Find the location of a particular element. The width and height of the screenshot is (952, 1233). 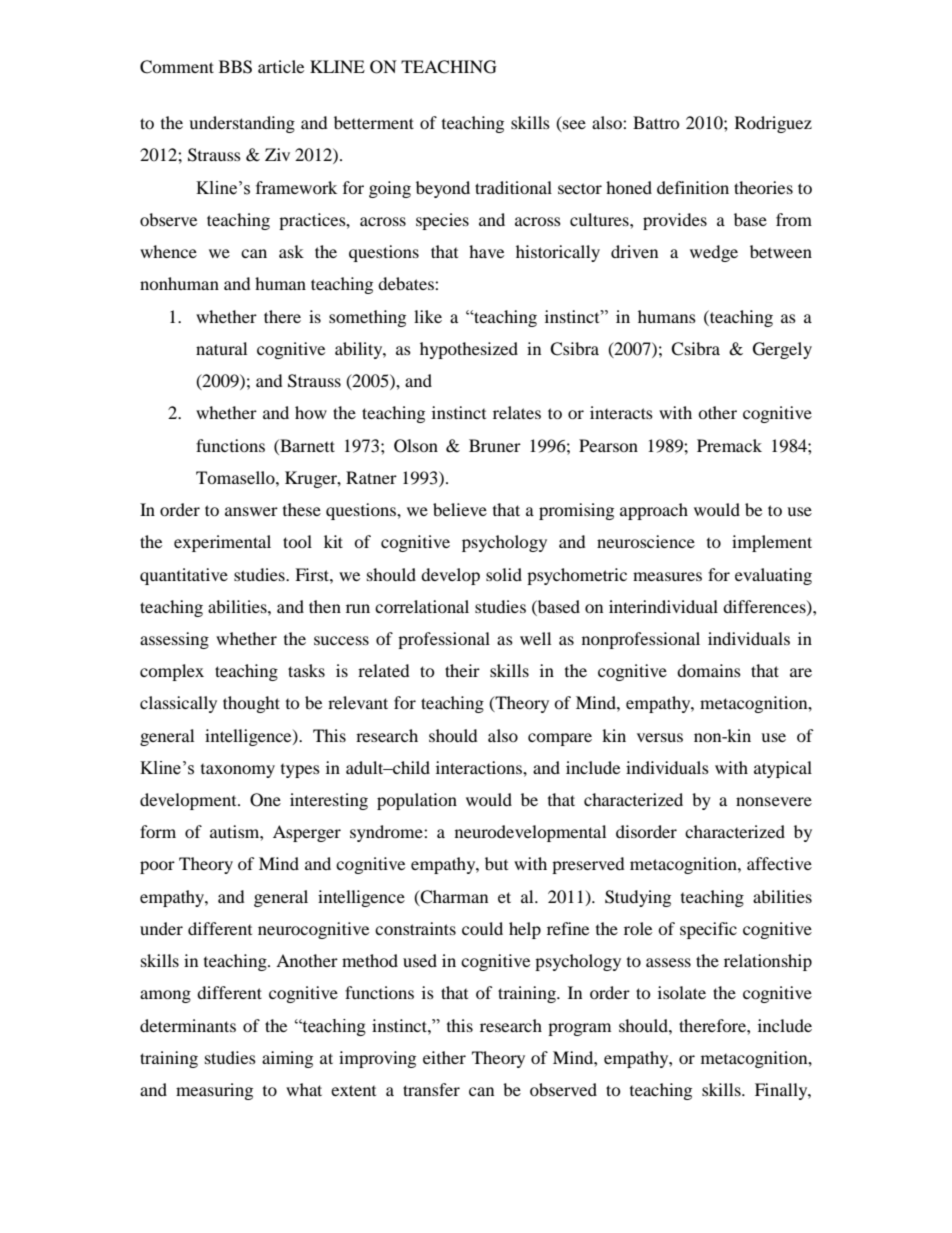

either is located at coordinates (444, 1057).
